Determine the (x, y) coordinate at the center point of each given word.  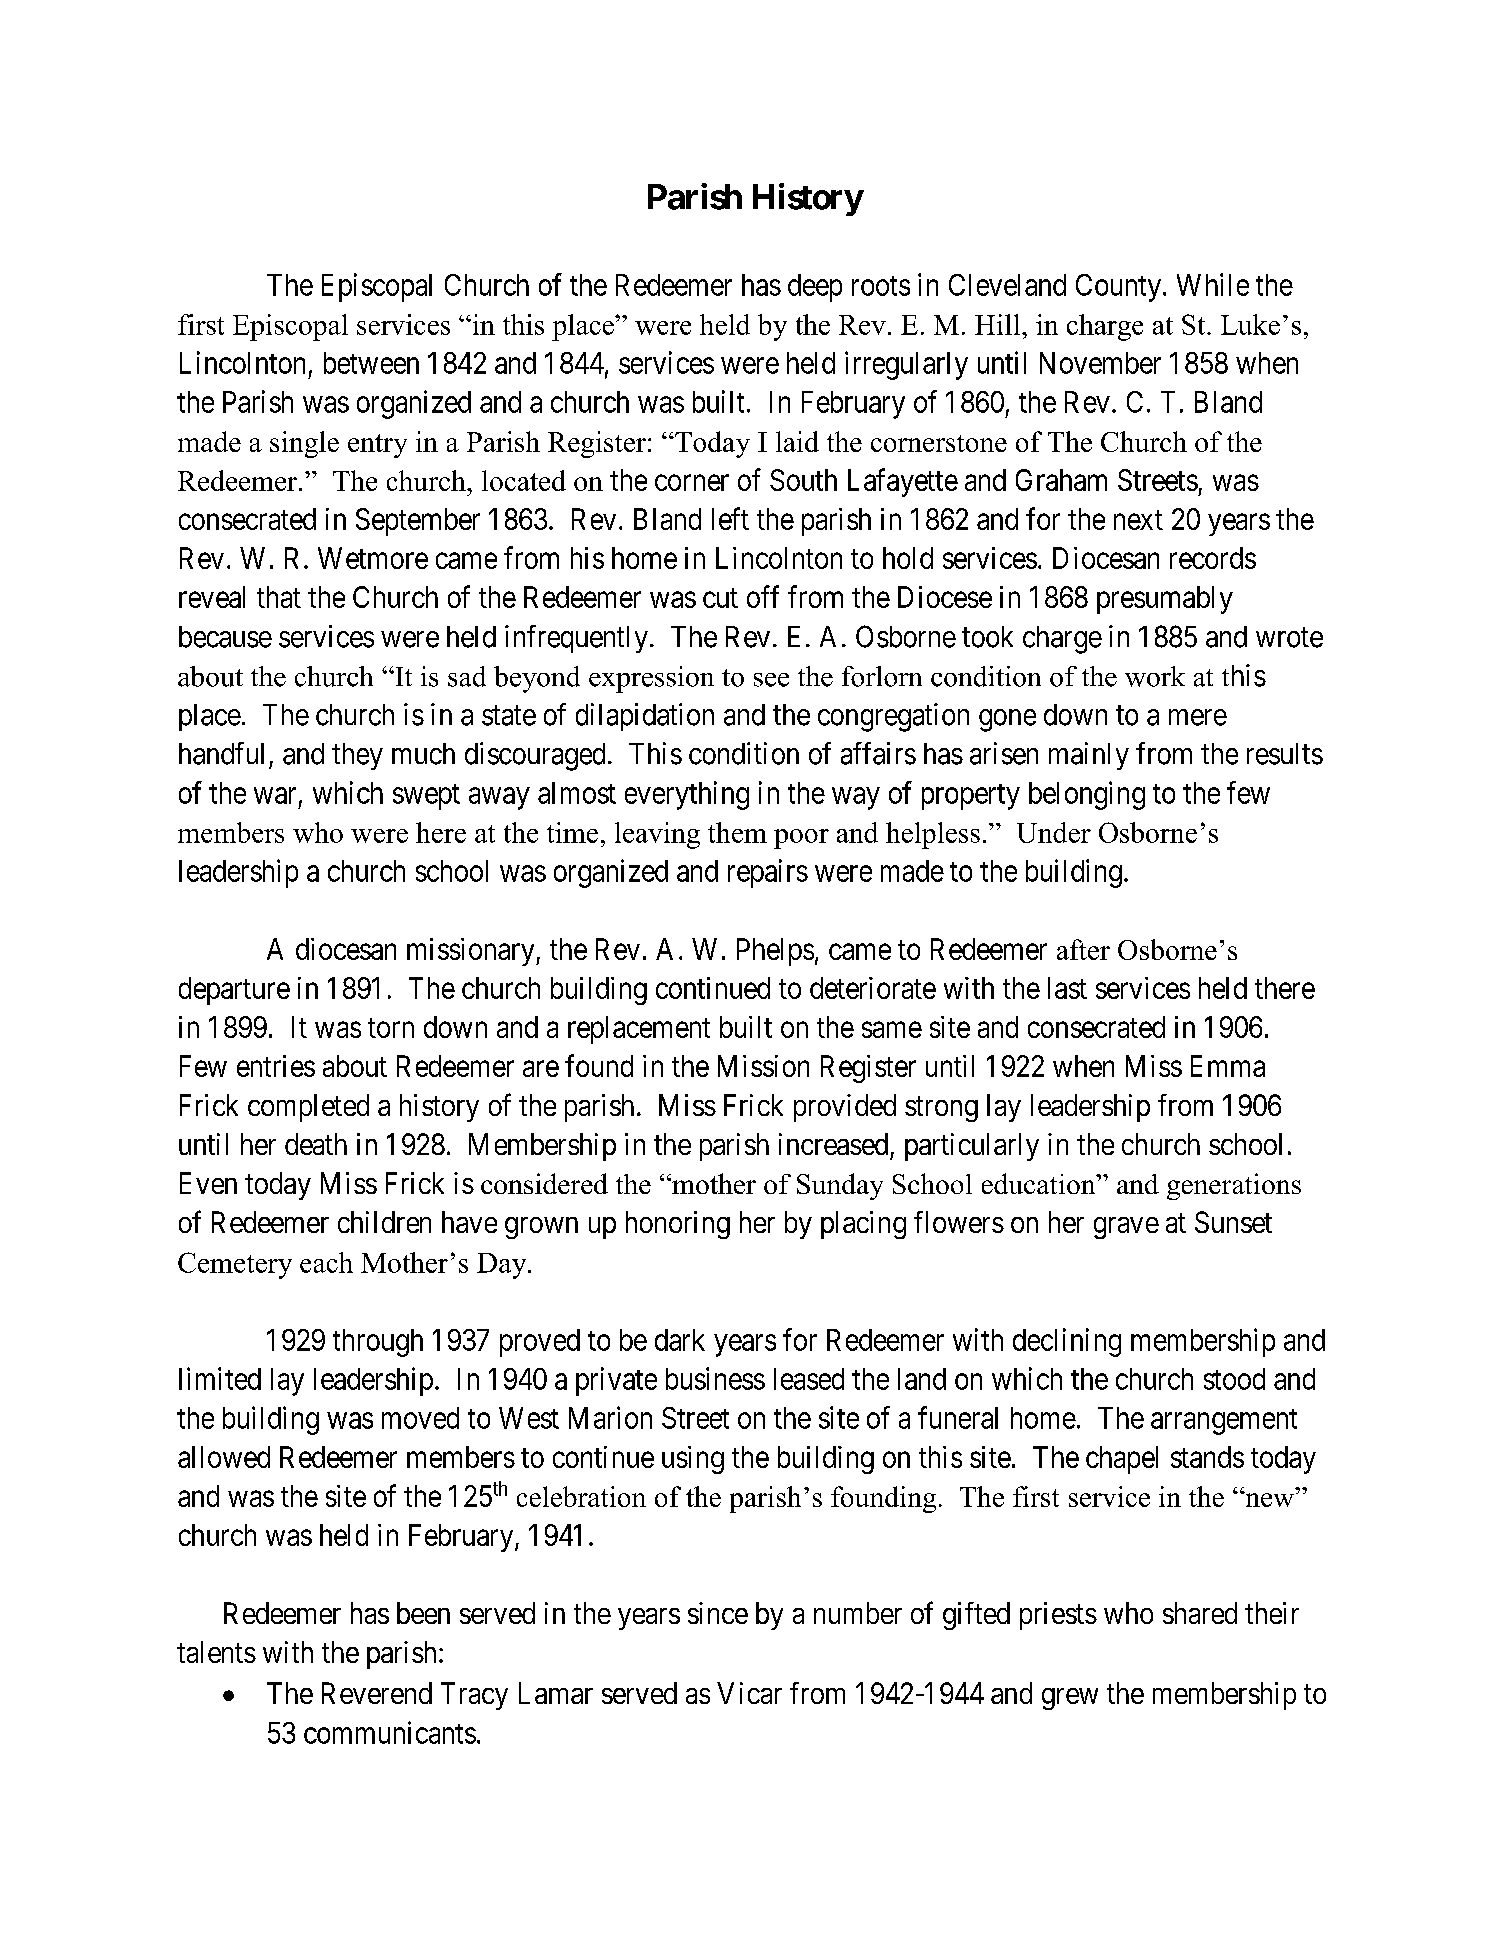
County (1118, 288)
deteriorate (873, 988)
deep (815, 288)
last (1067, 988)
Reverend (377, 1693)
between (371, 363)
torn (391, 1028)
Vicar (749, 1693)
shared (1200, 1613)
